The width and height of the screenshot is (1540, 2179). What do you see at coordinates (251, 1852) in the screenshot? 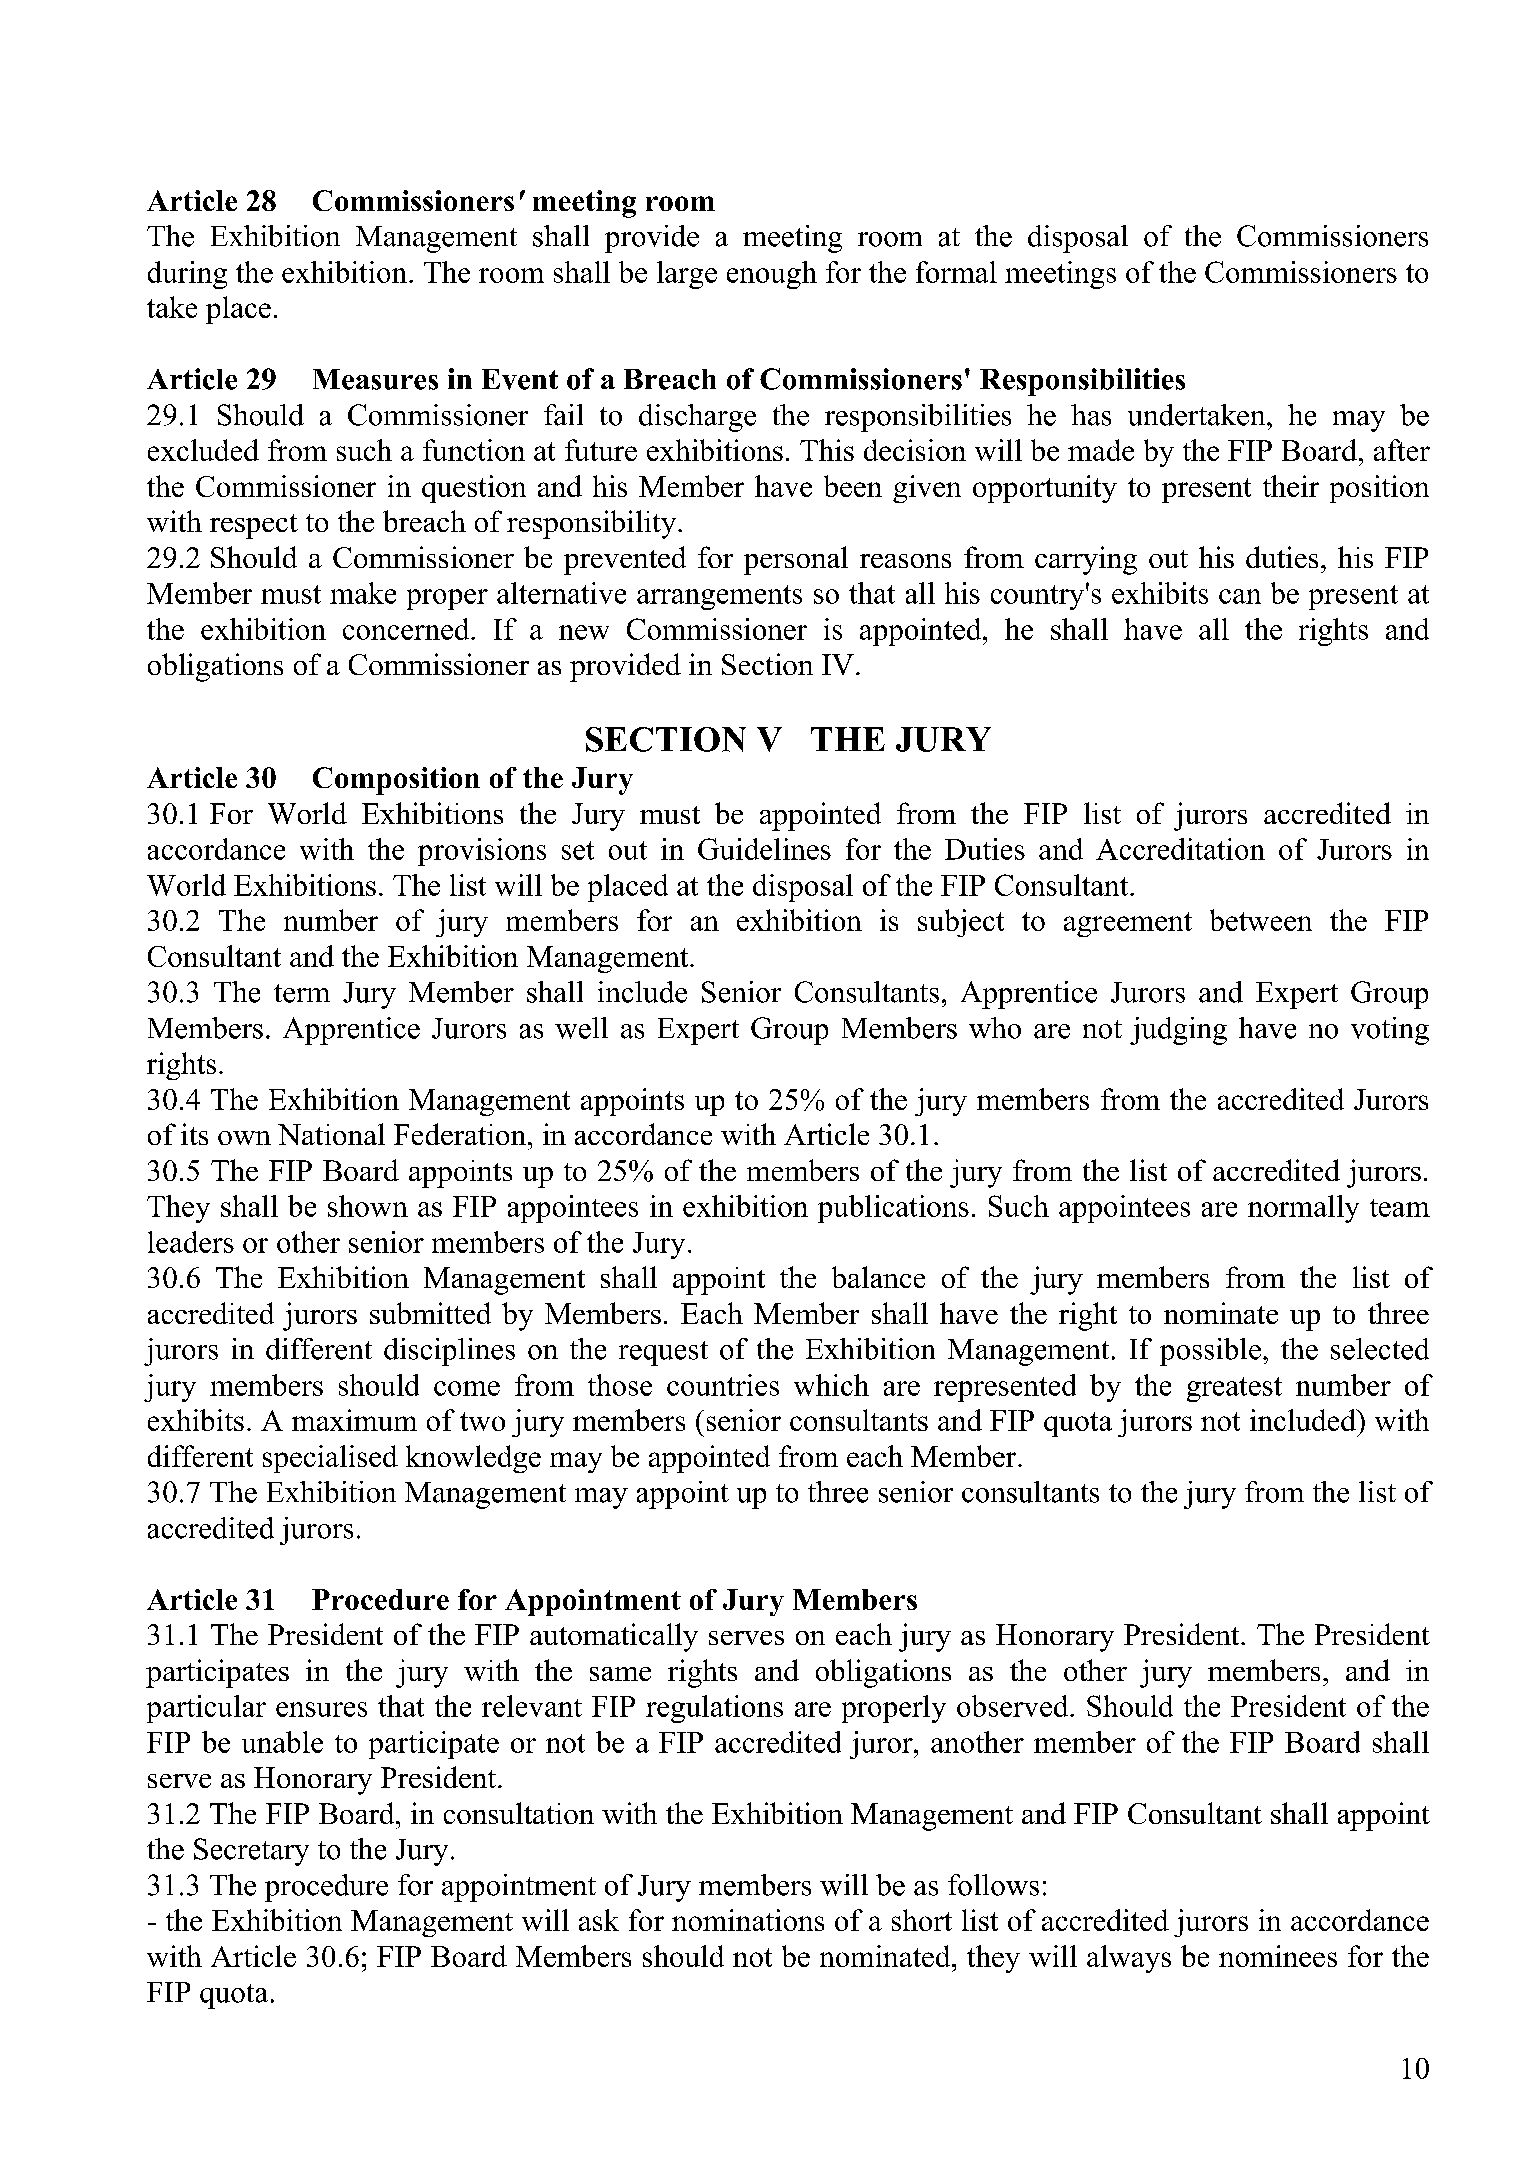
I see `Secretary` at bounding box center [251, 1852].
